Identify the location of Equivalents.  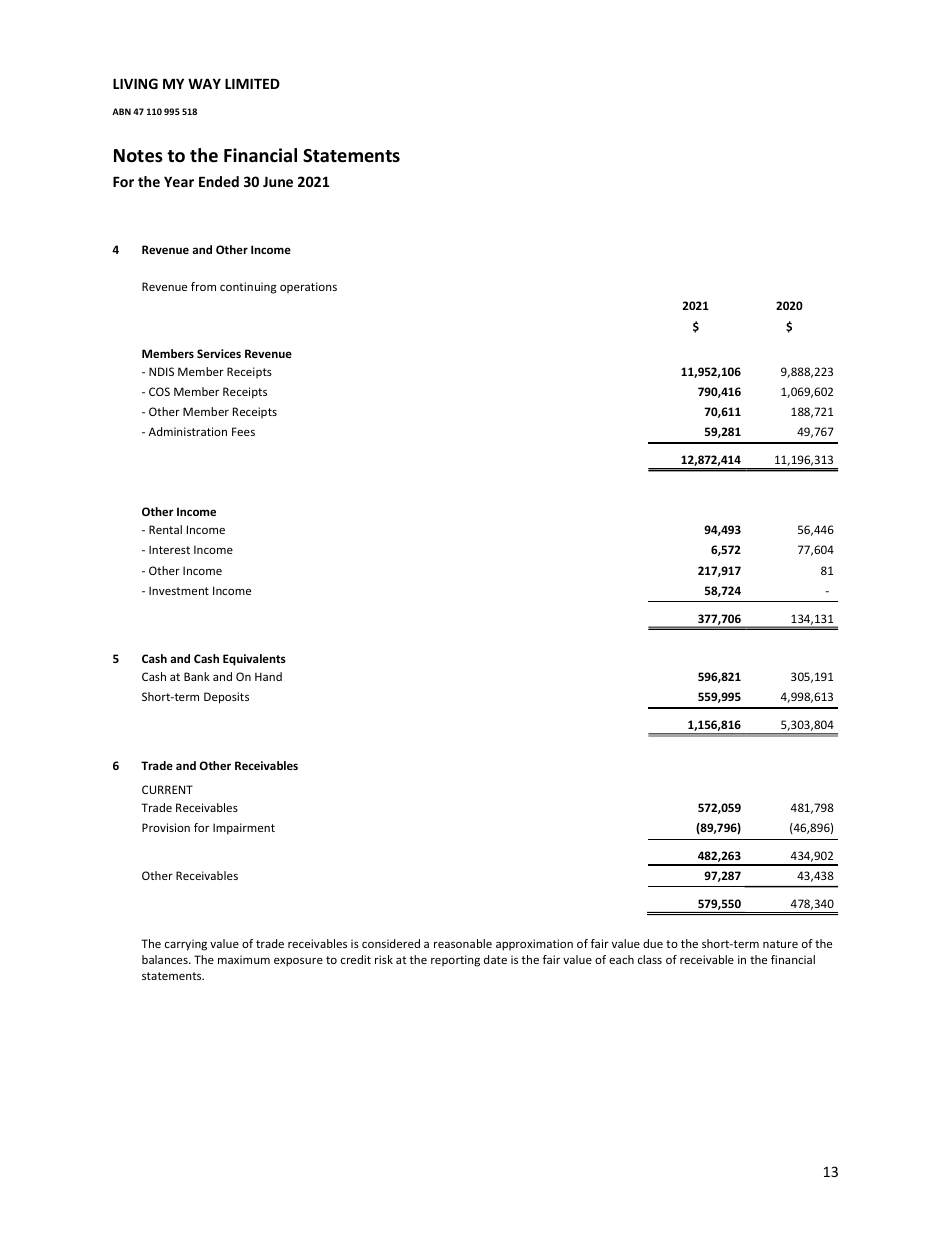
(254, 660).
